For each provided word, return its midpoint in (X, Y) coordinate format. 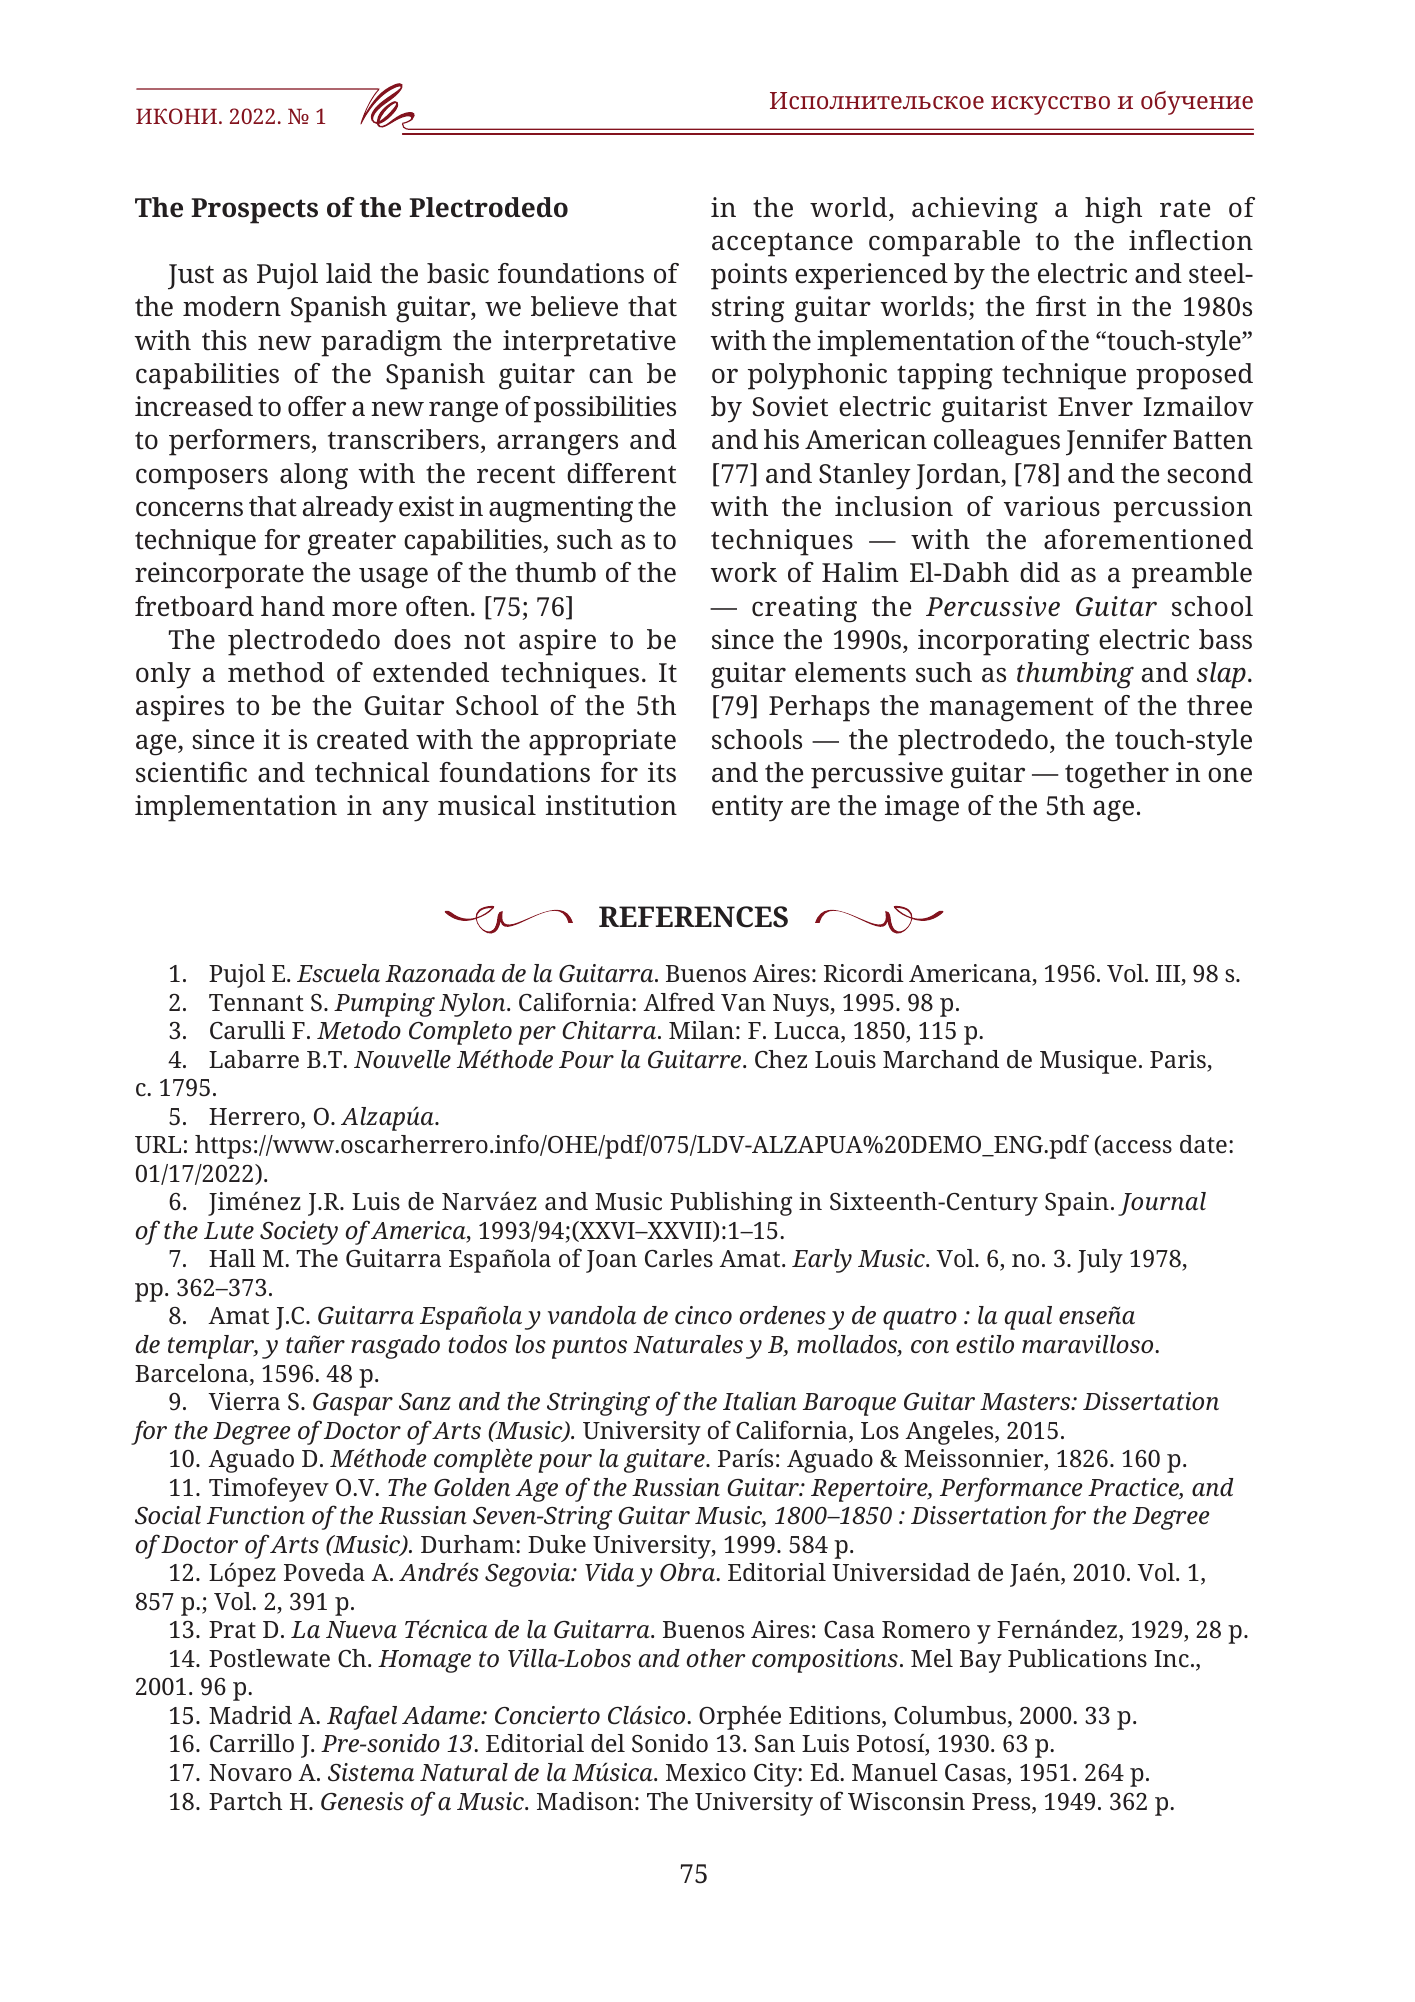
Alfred (679, 1001)
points (749, 276)
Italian (760, 1401)
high (1113, 210)
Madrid (250, 1715)
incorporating (1003, 642)
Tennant (256, 1002)
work (743, 572)
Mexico (706, 1772)
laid (349, 273)
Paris (1179, 1060)
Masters (1026, 1401)
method (276, 672)
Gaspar (353, 1404)
